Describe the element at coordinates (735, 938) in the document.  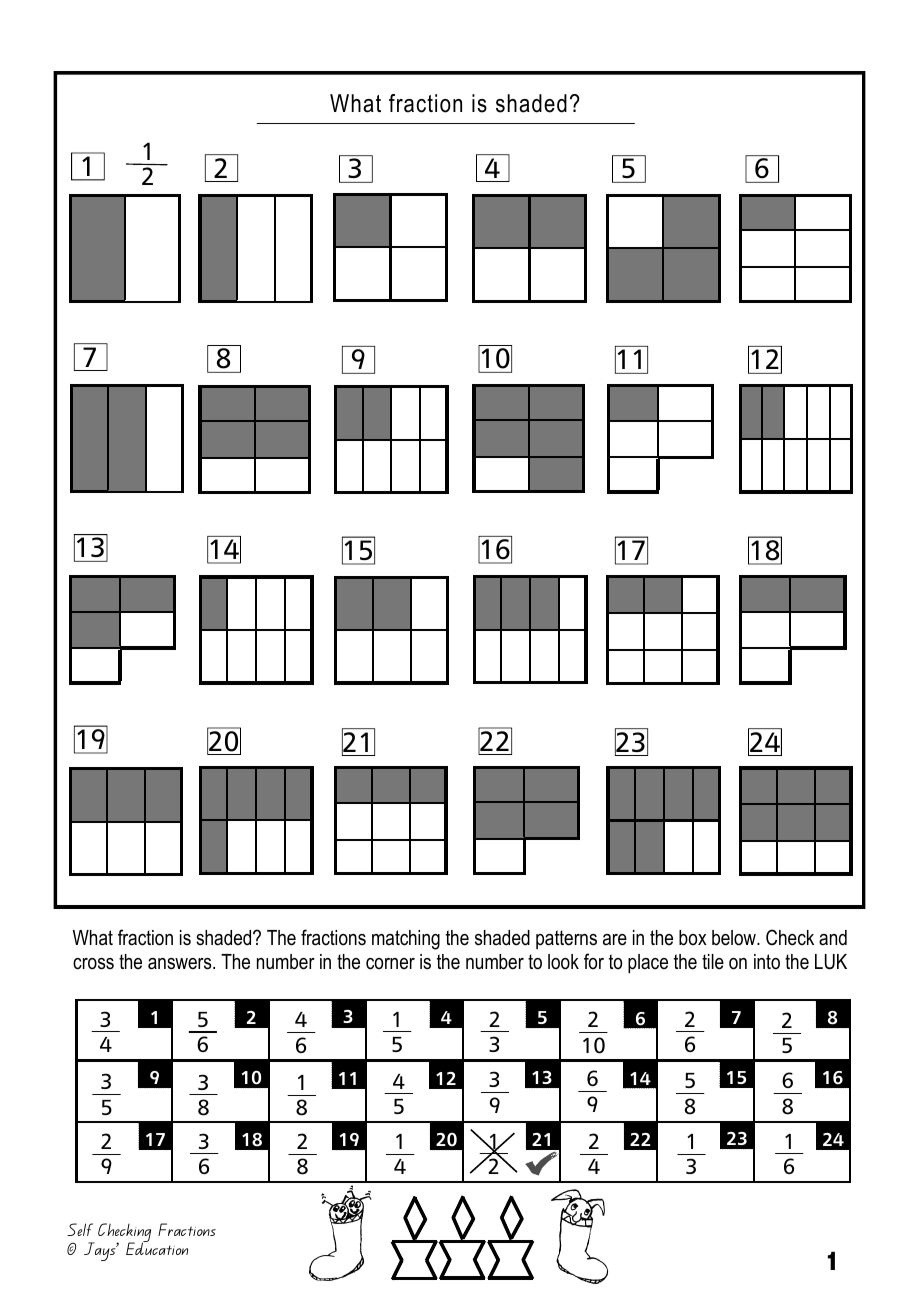
I see `below` at that location.
